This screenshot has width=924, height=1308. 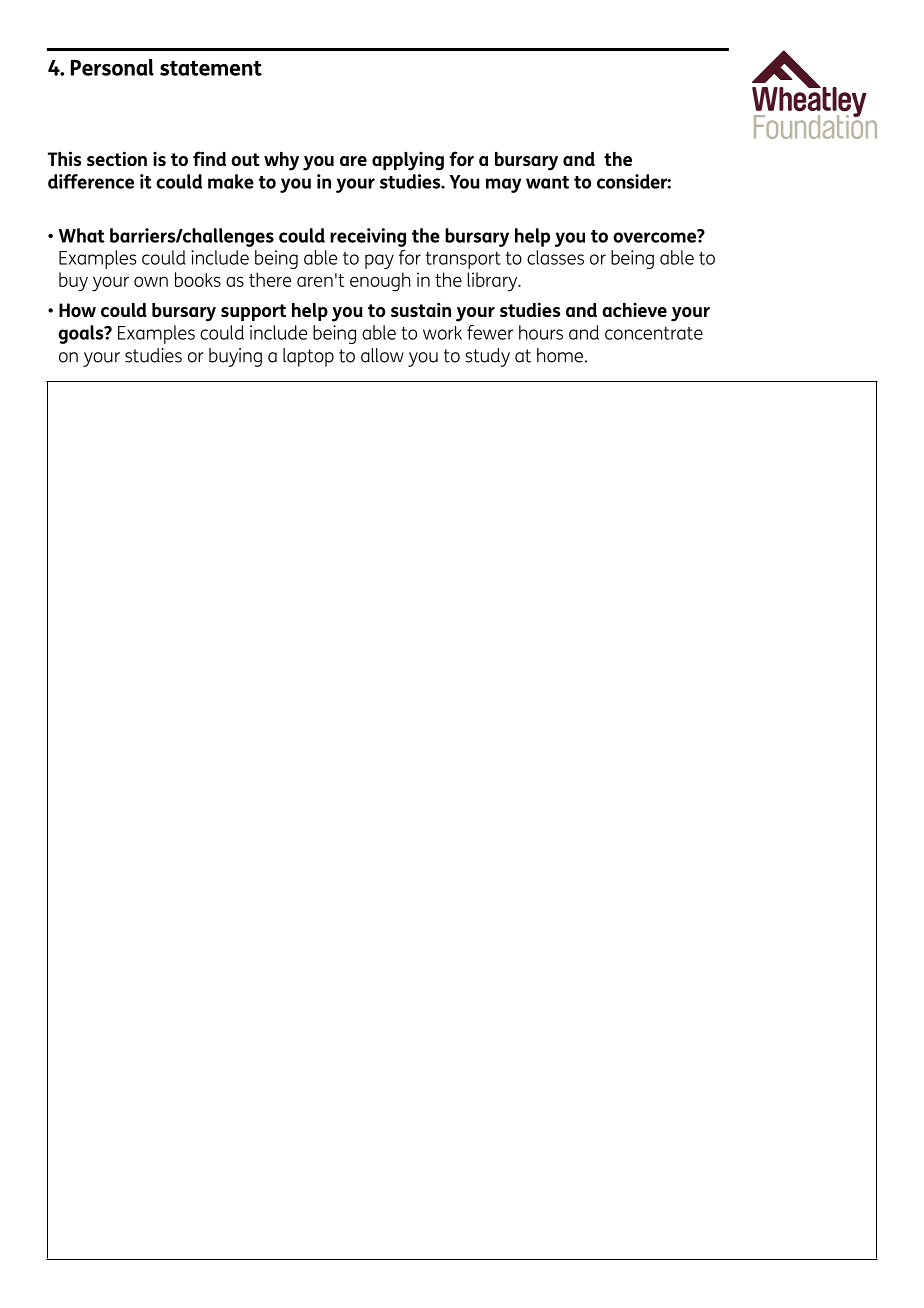 What do you see at coordinates (112, 67) in the screenshot?
I see `Personal` at bounding box center [112, 67].
